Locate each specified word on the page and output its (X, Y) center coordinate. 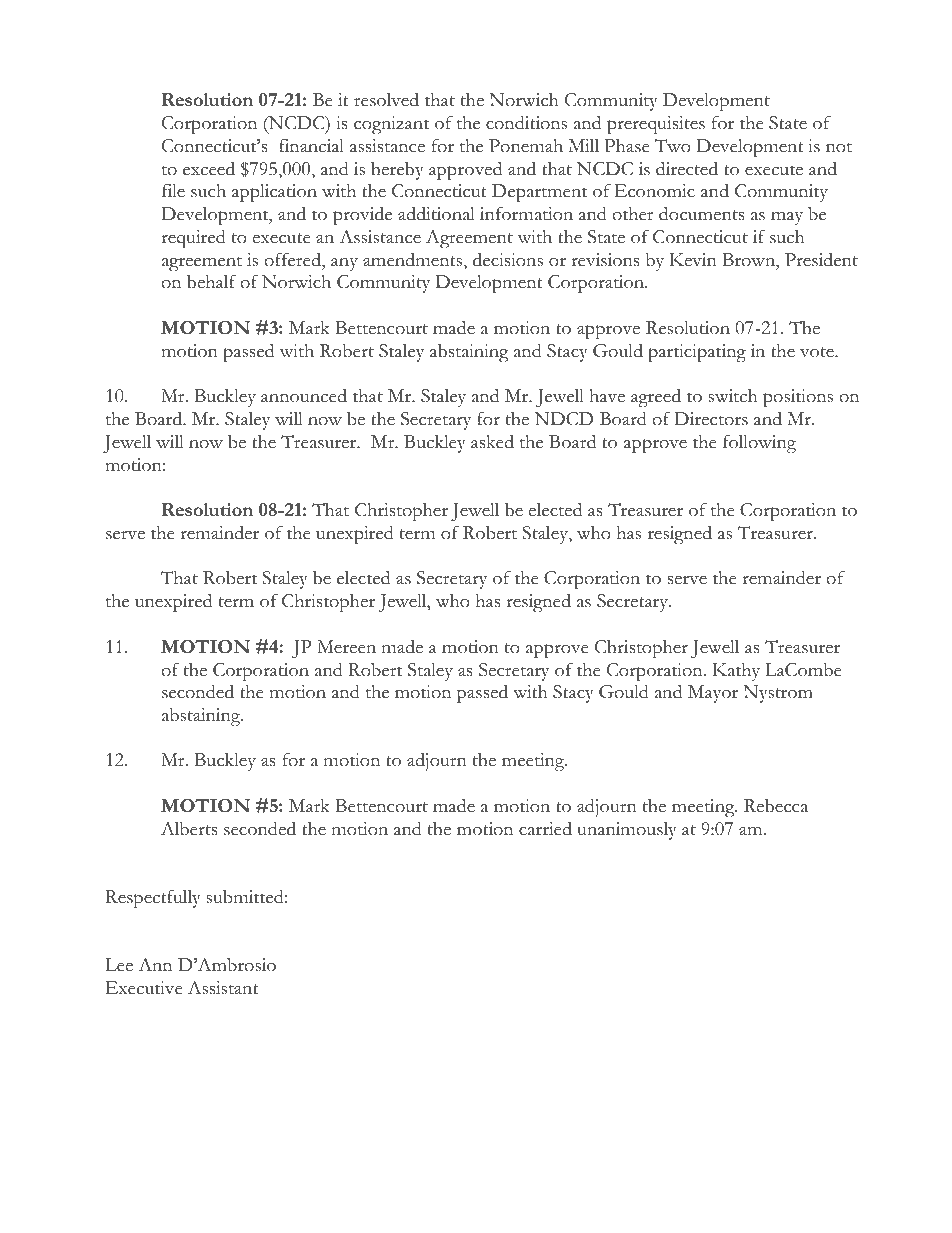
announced (304, 396)
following (759, 444)
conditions (526, 122)
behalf (212, 282)
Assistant (223, 988)
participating (697, 353)
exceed (209, 169)
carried (545, 829)
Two (673, 146)
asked (492, 442)
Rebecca (776, 806)
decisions (508, 260)
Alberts (189, 829)
